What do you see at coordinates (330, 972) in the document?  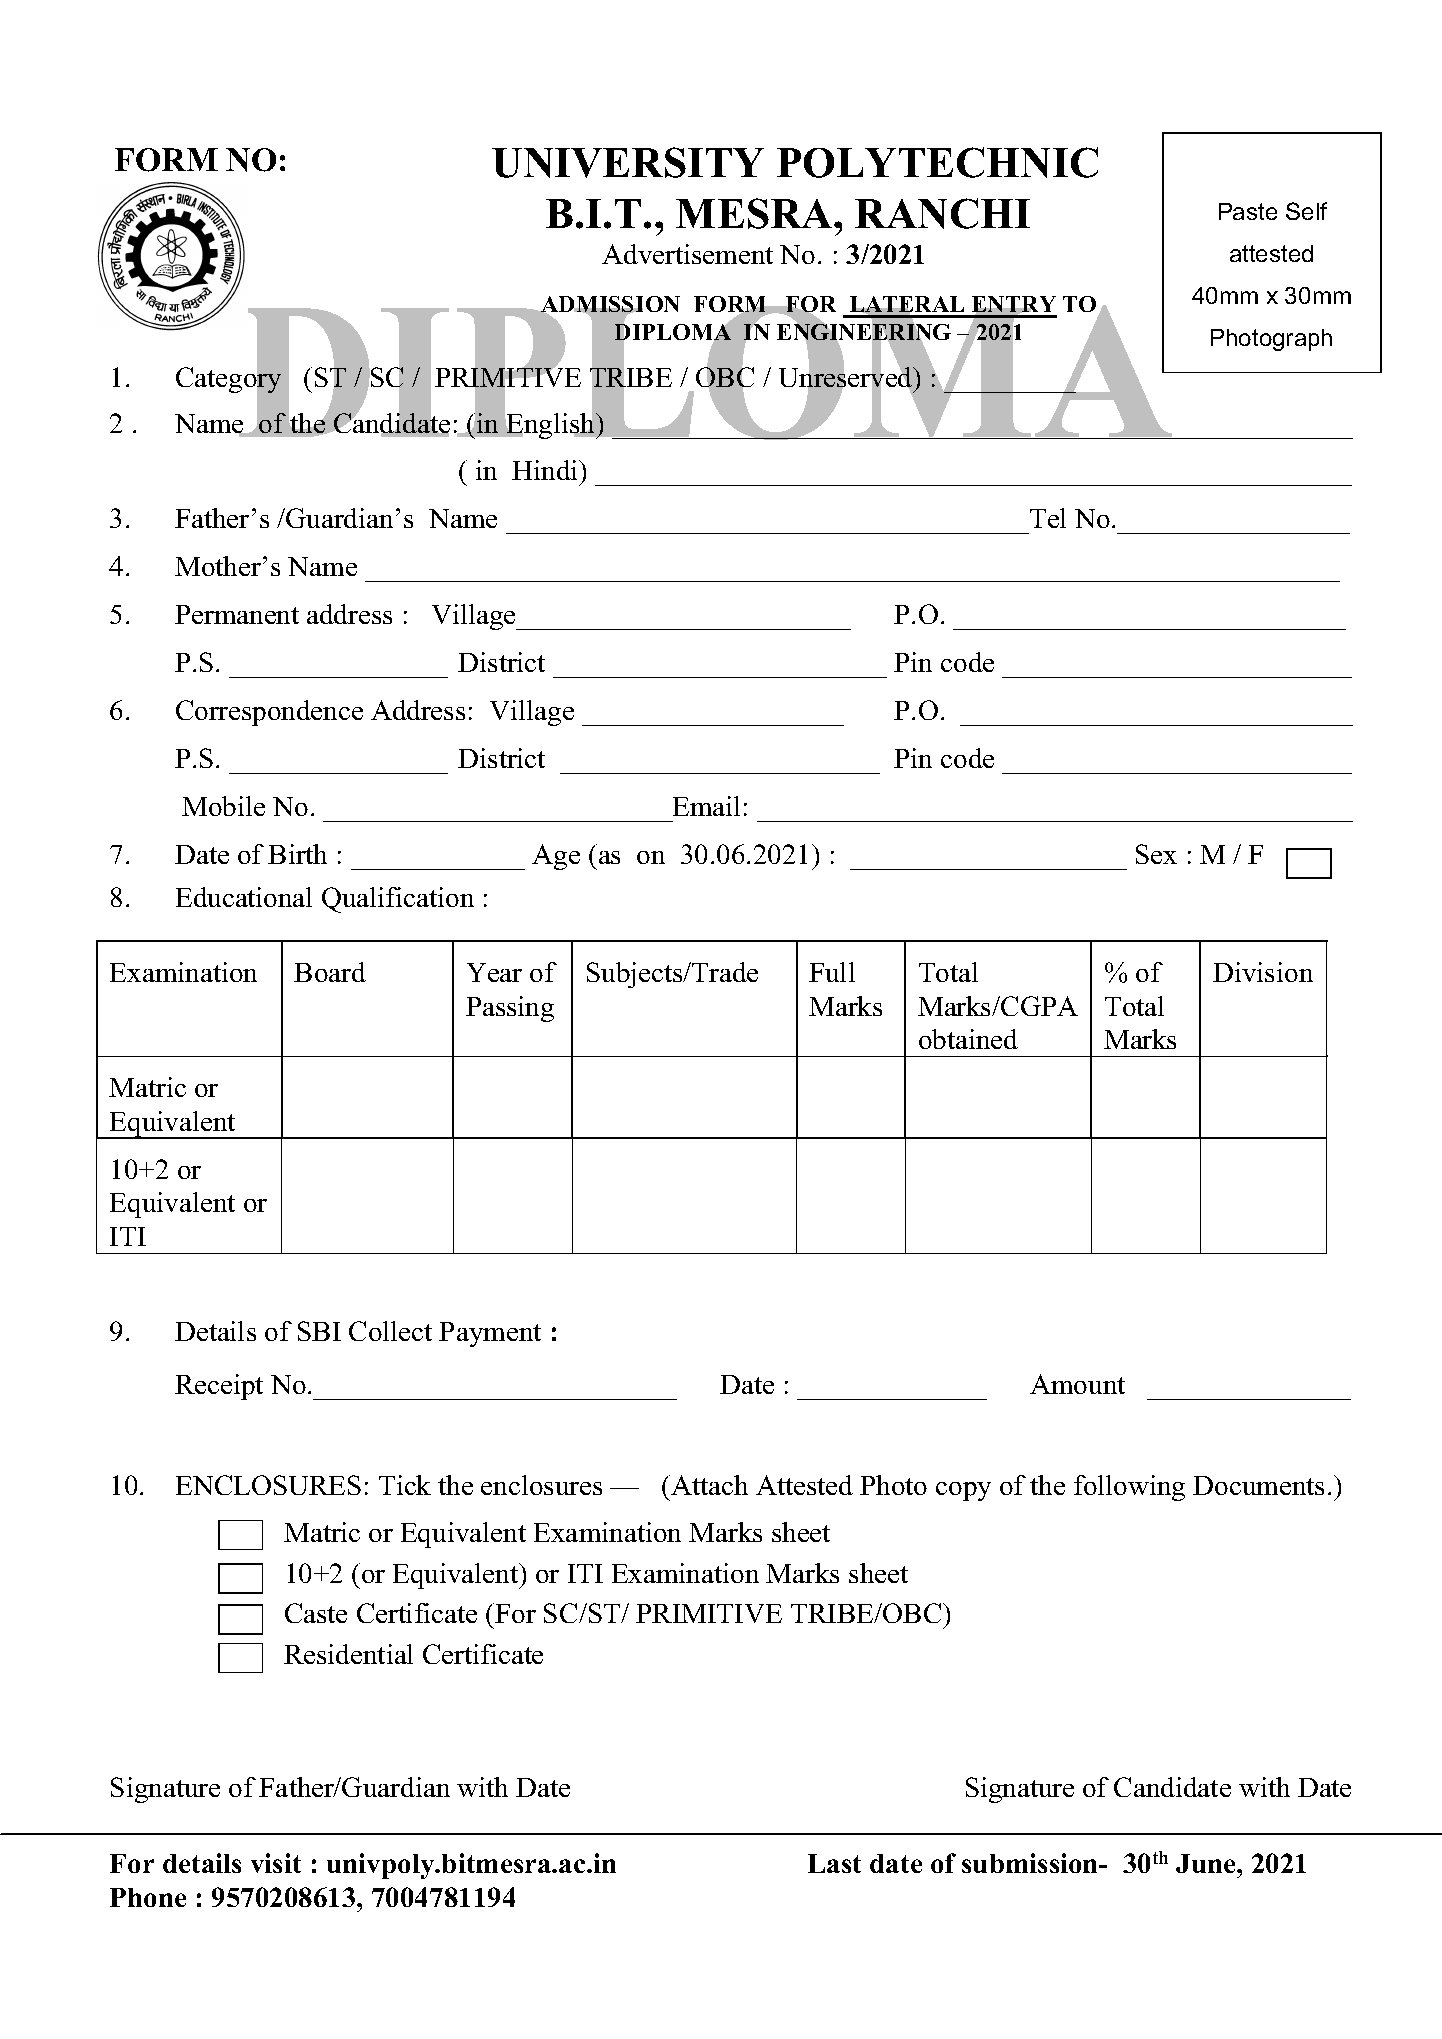 I see `Board` at bounding box center [330, 972].
